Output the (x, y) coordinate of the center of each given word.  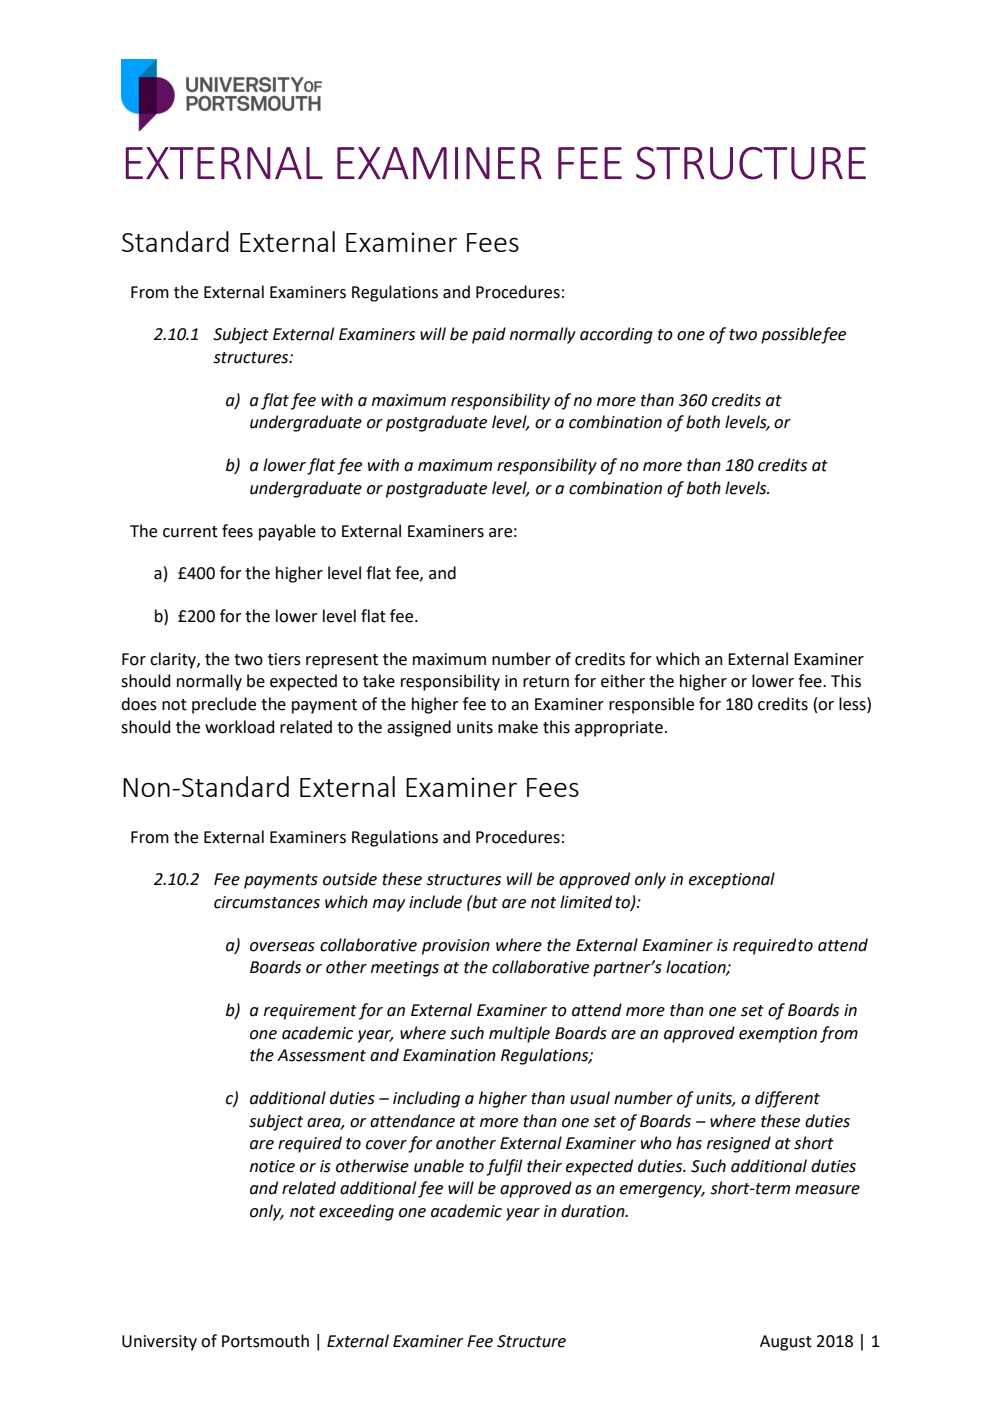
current (190, 532)
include (435, 902)
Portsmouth (265, 1341)
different (787, 1099)
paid (489, 335)
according (616, 335)
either (623, 681)
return (546, 682)
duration (594, 1211)
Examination (449, 1055)
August (786, 1343)
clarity (174, 660)
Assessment (321, 1055)
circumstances (267, 902)
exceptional (732, 880)
